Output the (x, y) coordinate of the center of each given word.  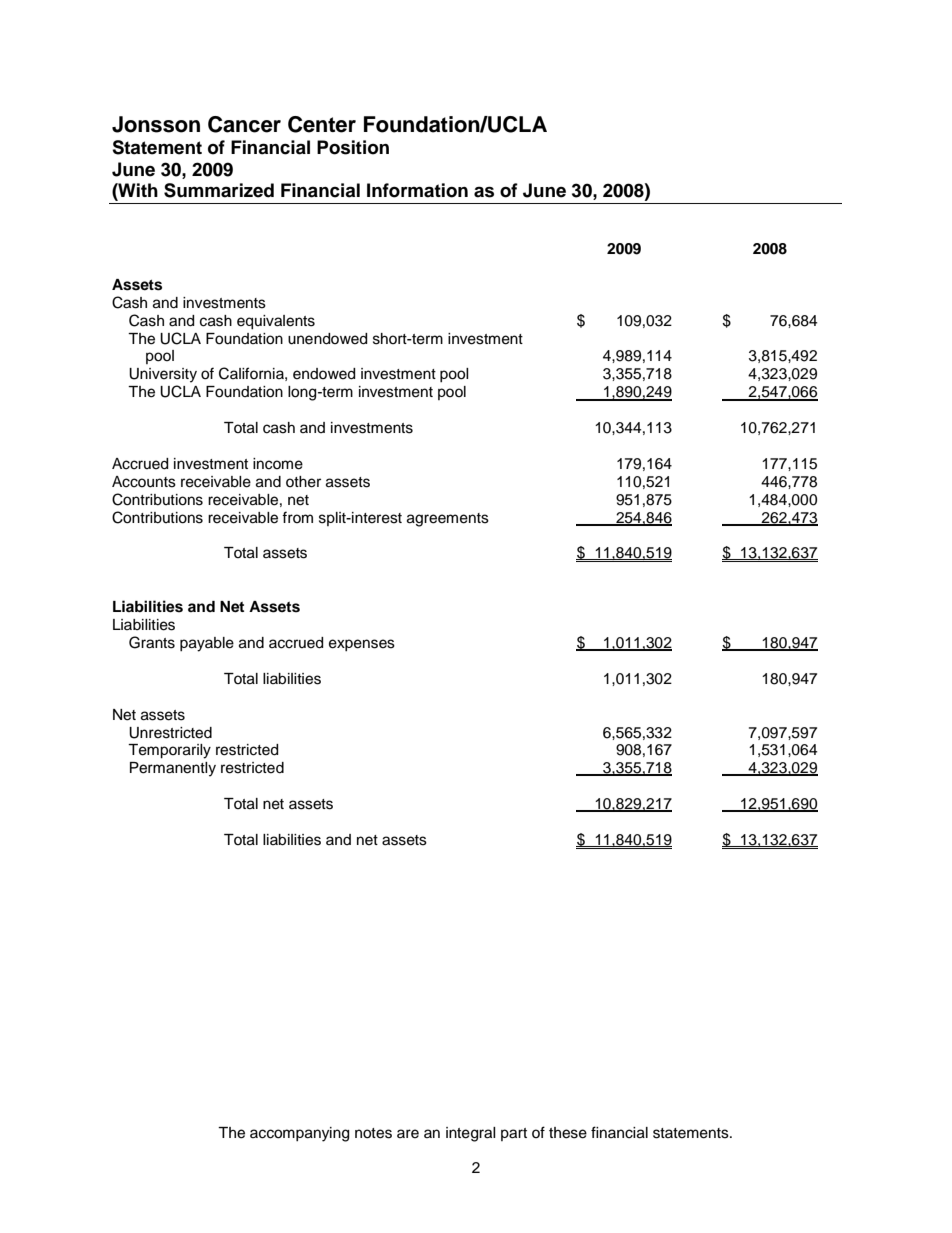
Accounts (144, 482)
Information (417, 190)
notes (373, 1133)
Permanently (173, 769)
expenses (362, 645)
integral (471, 1134)
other (303, 482)
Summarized (219, 190)
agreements (448, 520)
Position (353, 147)
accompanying (299, 1134)
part (514, 1134)
